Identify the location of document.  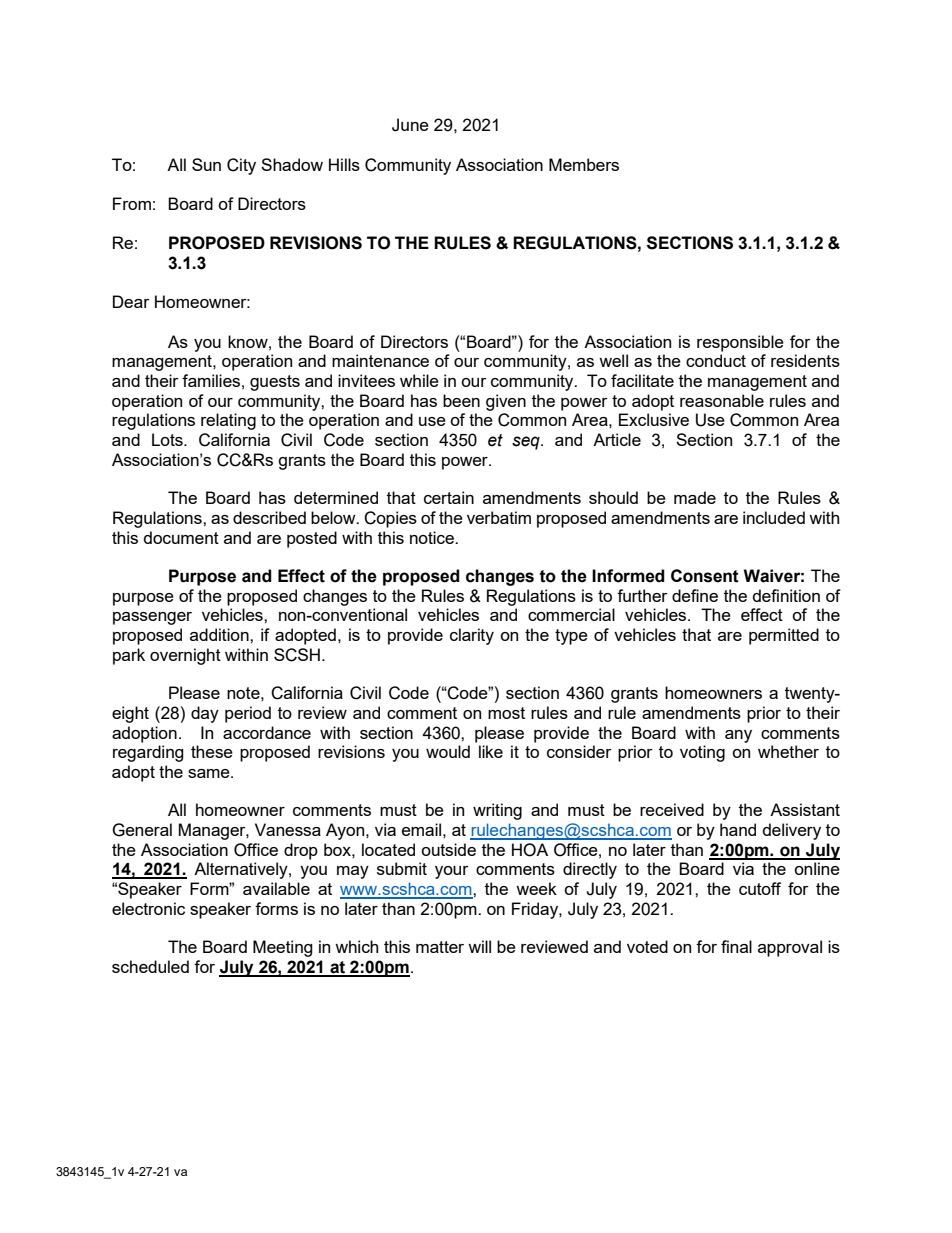
(181, 537).
